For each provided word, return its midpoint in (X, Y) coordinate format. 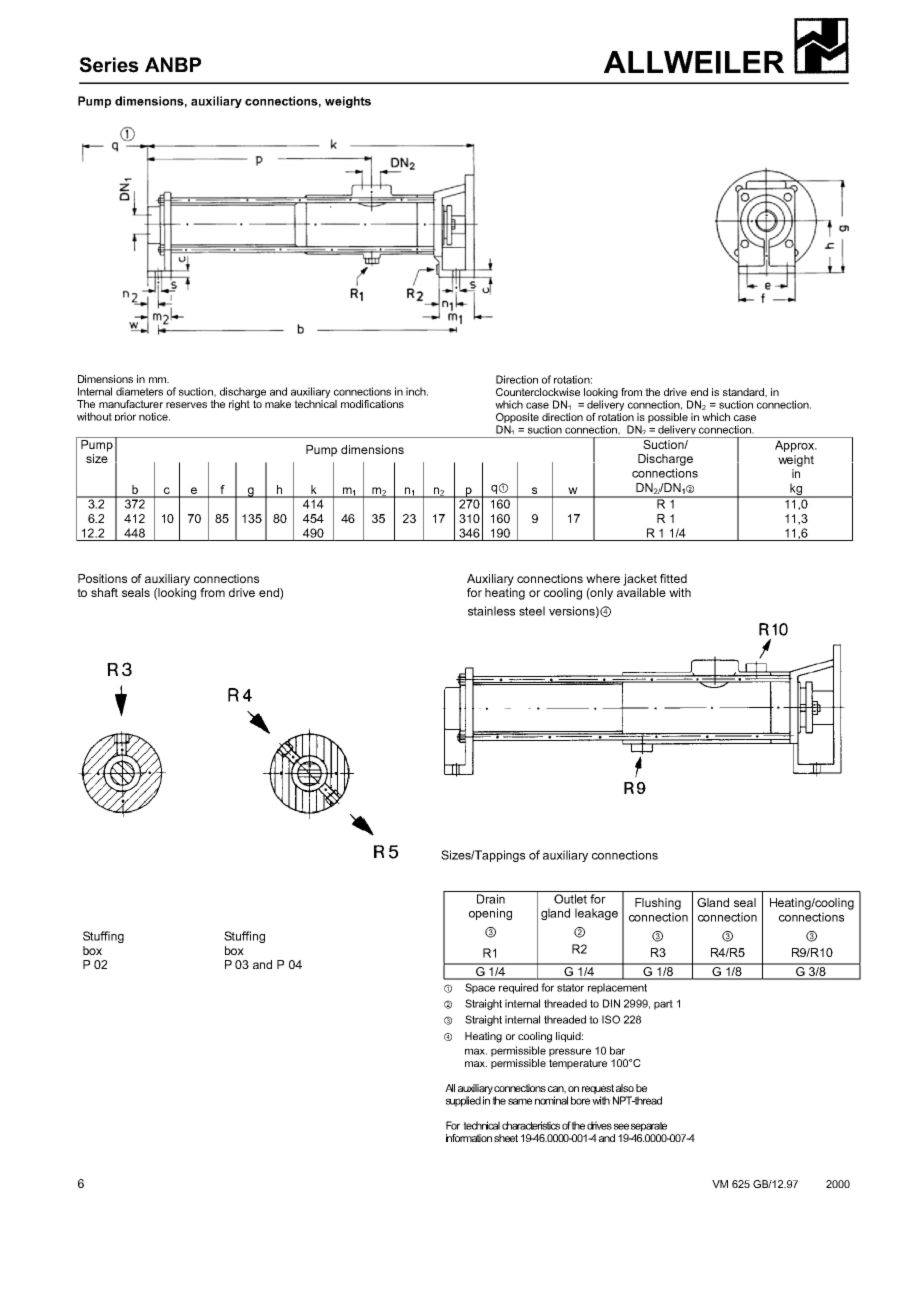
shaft (104, 592)
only (601, 594)
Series (109, 65)
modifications (372, 404)
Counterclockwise (538, 392)
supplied (463, 1101)
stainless (491, 611)
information (469, 1138)
